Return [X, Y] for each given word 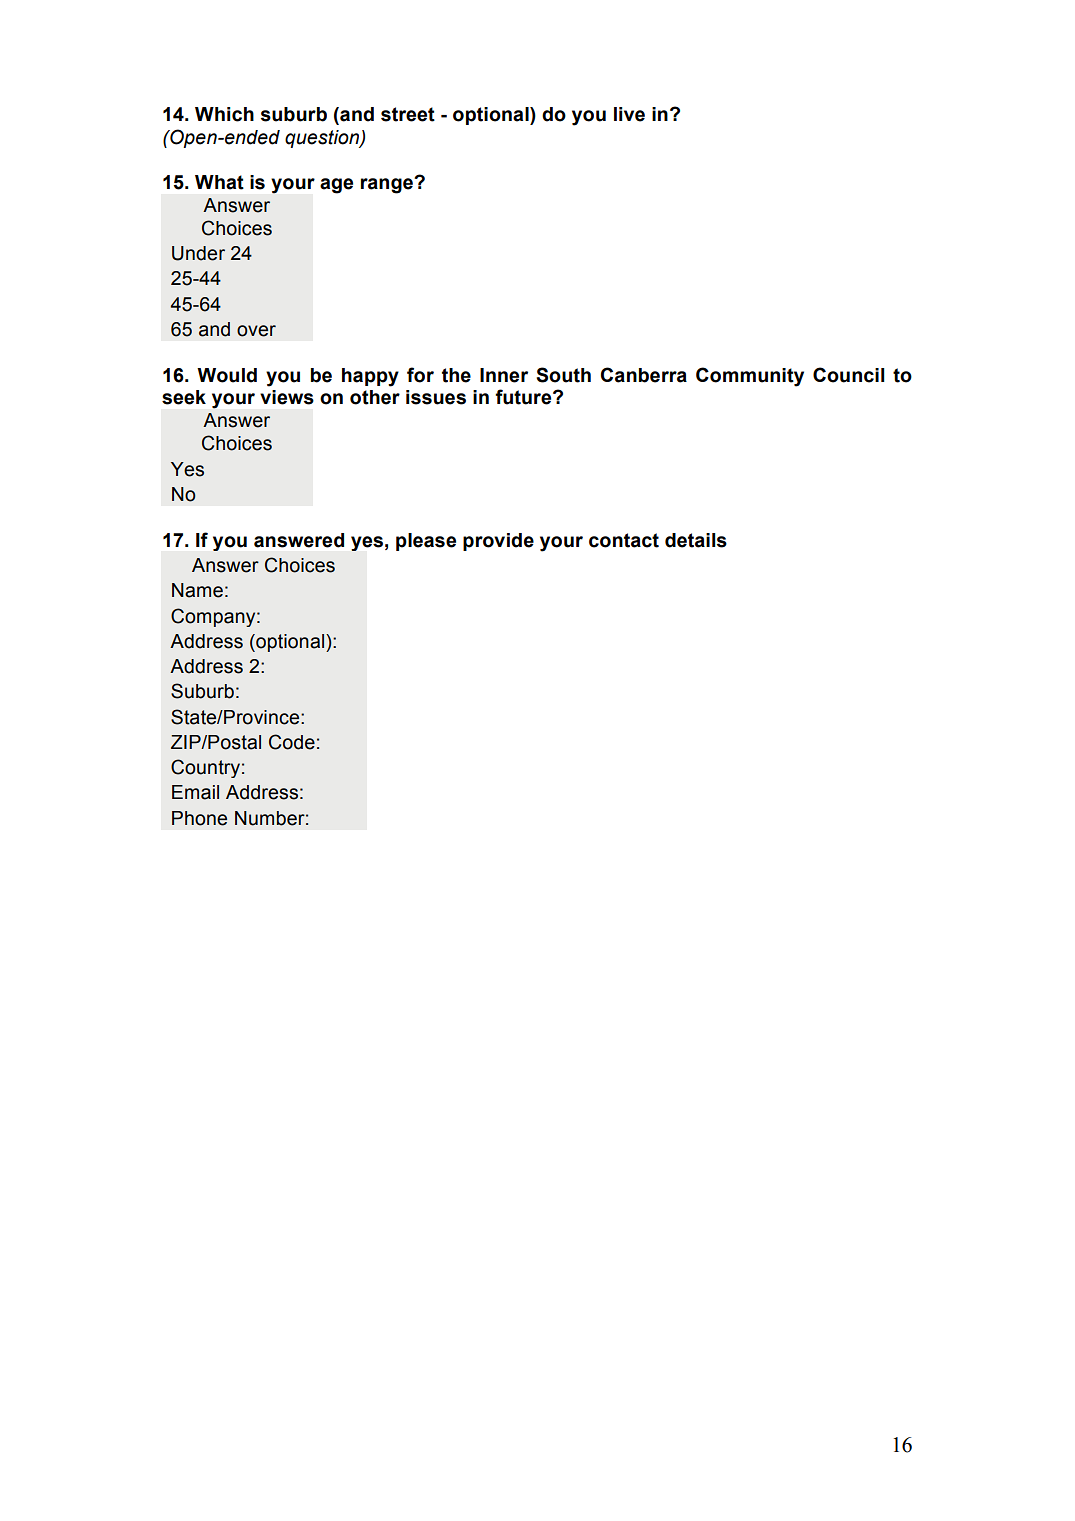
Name [197, 590]
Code [292, 742]
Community [750, 377]
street [408, 114]
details [696, 540]
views [287, 397]
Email [195, 792]
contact [624, 540]
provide [498, 542]
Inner [504, 375]
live [629, 114]
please [426, 542]
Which [224, 114]
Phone [199, 818]
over [256, 331]
